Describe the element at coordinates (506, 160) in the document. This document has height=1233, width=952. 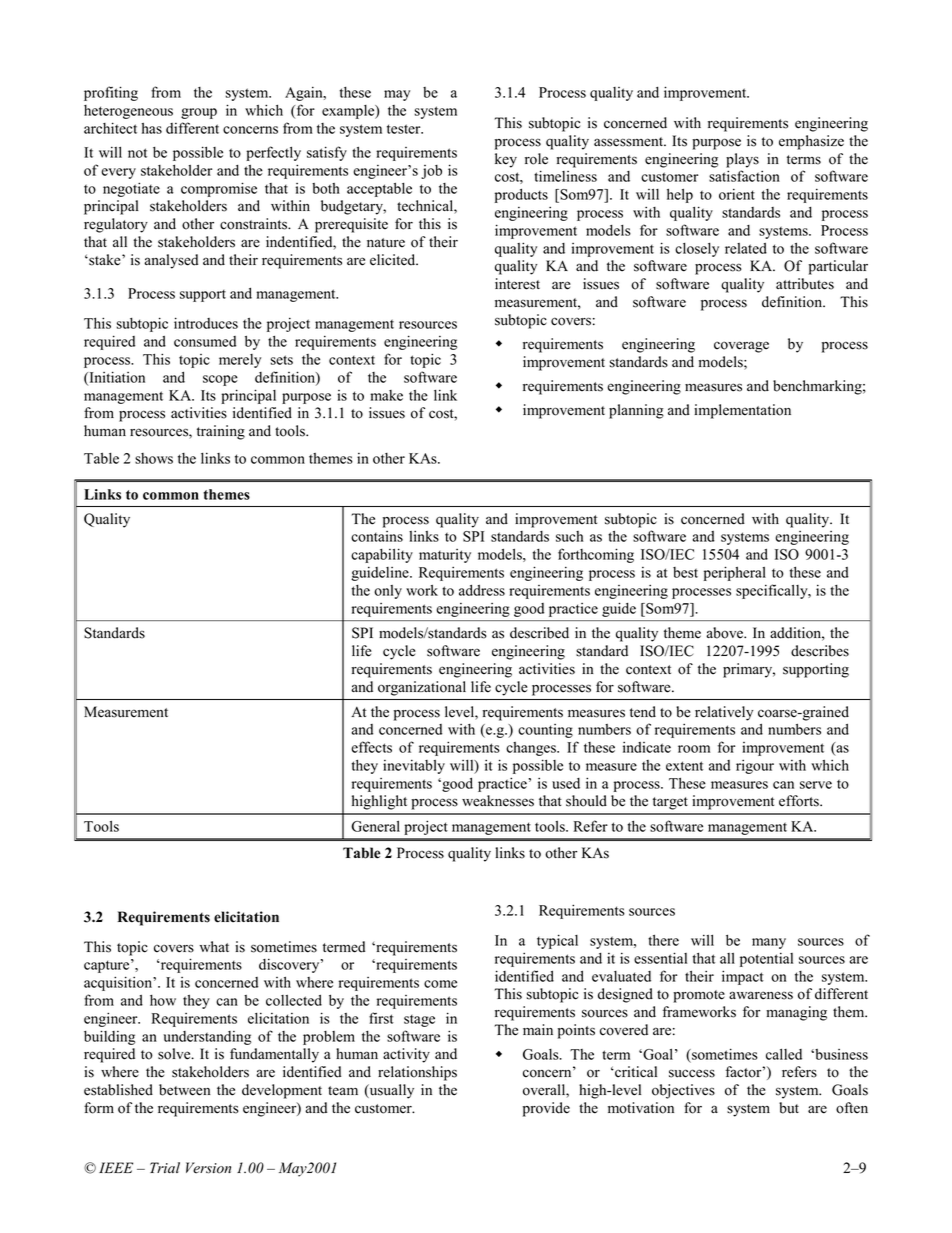
I see `key` at that location.
